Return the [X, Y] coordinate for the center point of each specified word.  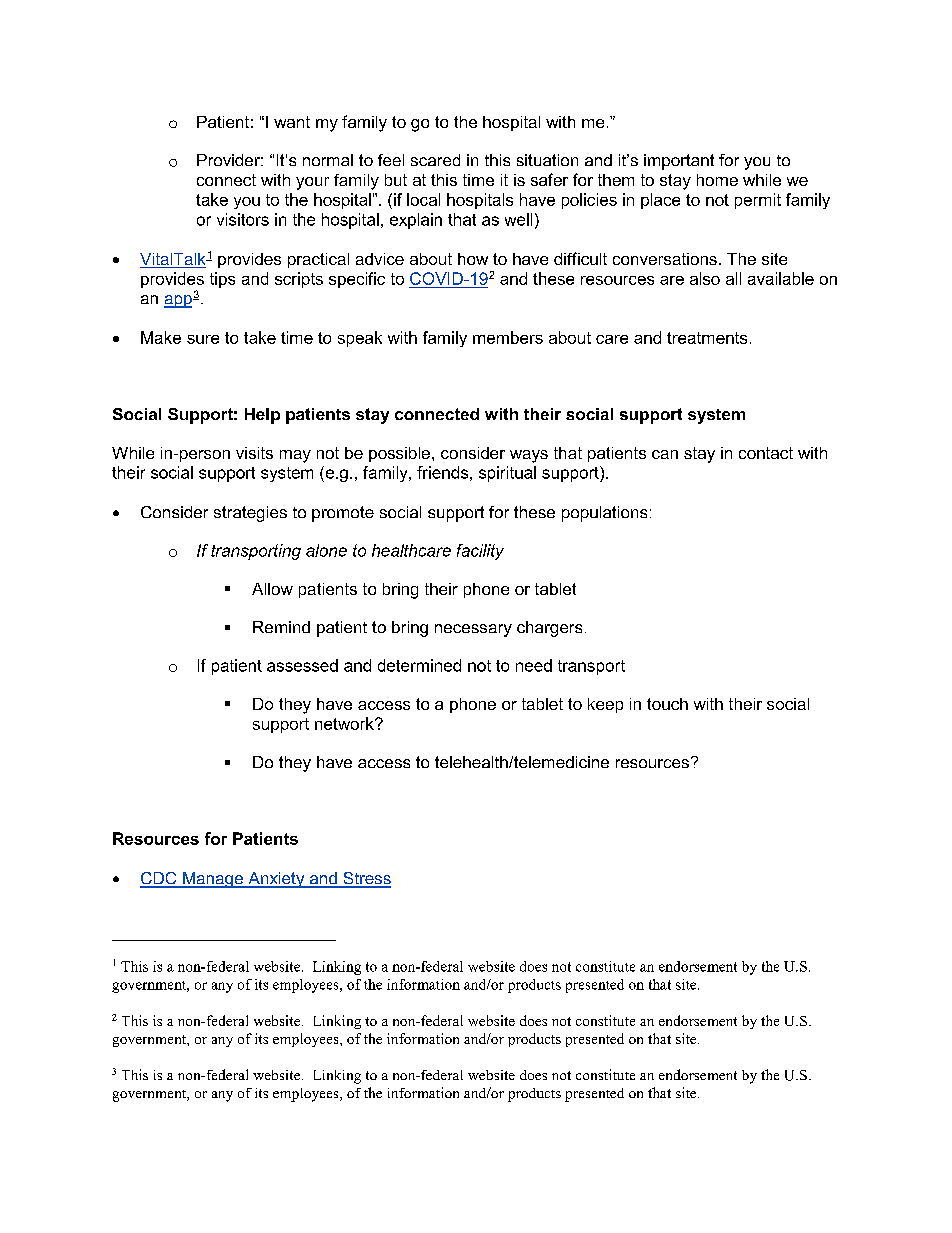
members [508, 337]
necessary [473, 630]
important [679, 162]
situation [547, 160]
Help [262, 416]
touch [667, 704]
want [292, 122]
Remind [281, 627]
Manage [213, 880]
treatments [707, 338]
